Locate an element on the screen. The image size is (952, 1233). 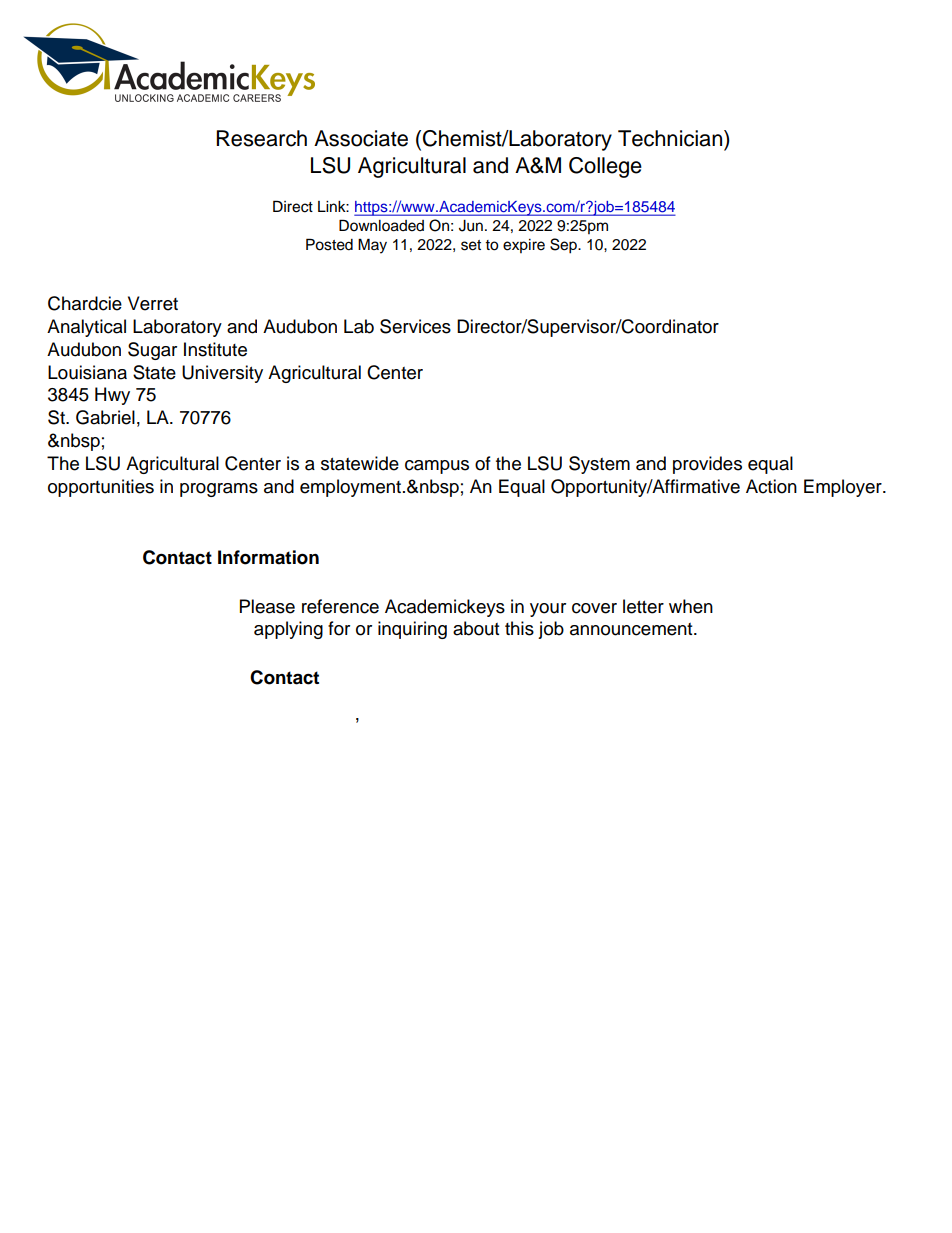
set is located at coordinates (471, 245).
